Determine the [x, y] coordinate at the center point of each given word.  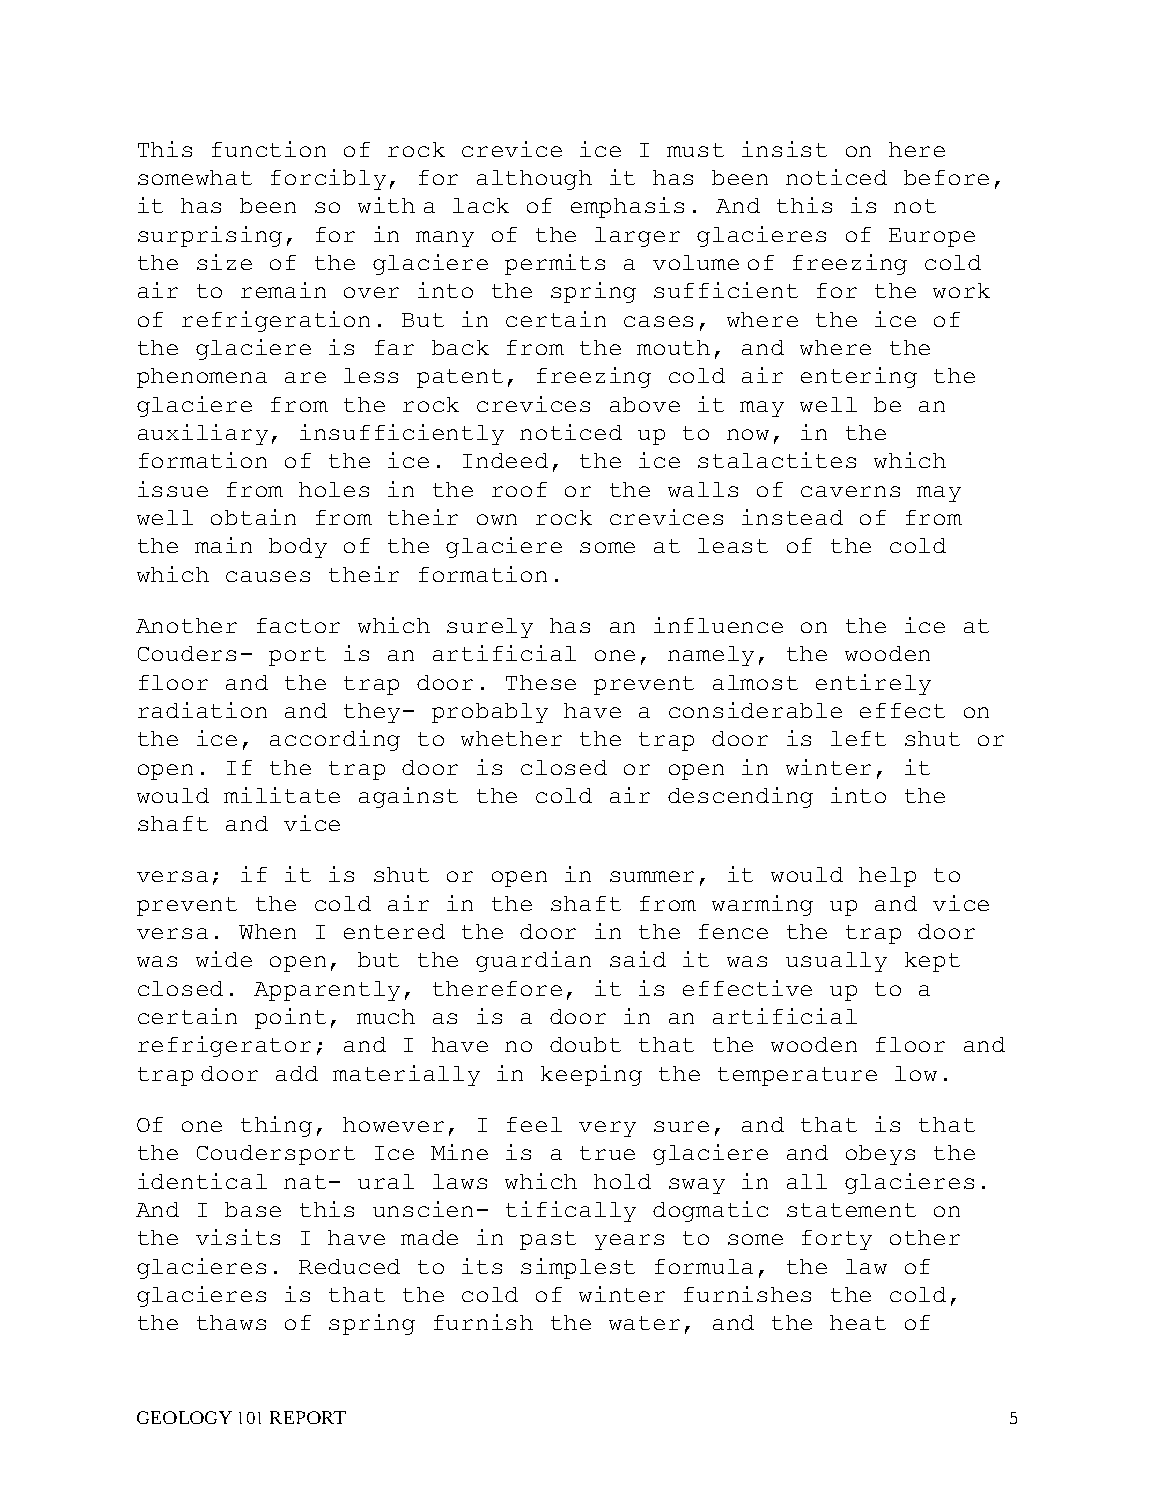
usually [836, 962]
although [534, 180]
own [497, 519]
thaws [231, 1322]
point [290, 1018]
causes [268, 576]
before [946, 177]
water [644, 1323]
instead [792, 517]
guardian [533, 961]
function [269, 149]
